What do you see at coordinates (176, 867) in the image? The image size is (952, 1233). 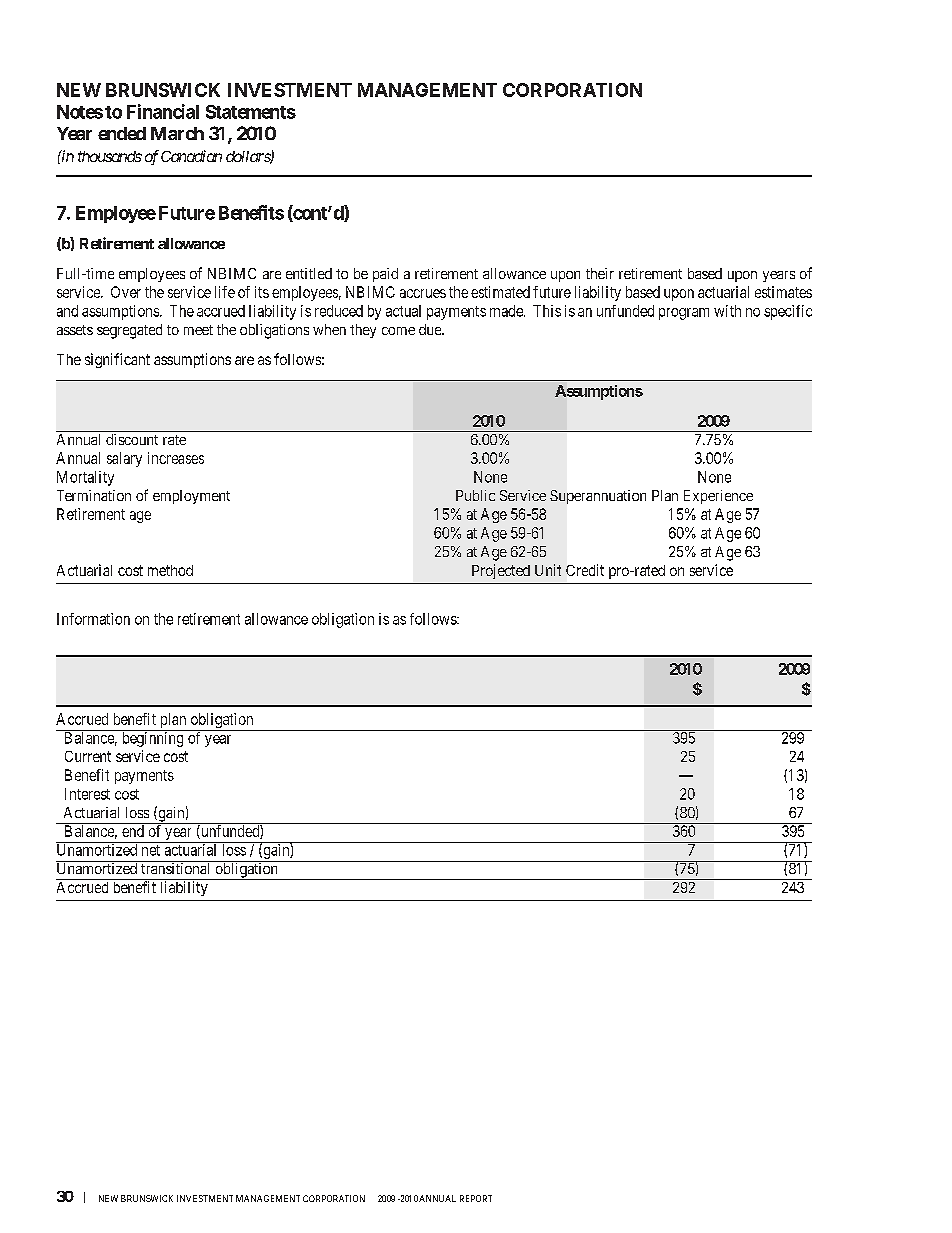 I see `transitional` at bounding box center [176, 867].
